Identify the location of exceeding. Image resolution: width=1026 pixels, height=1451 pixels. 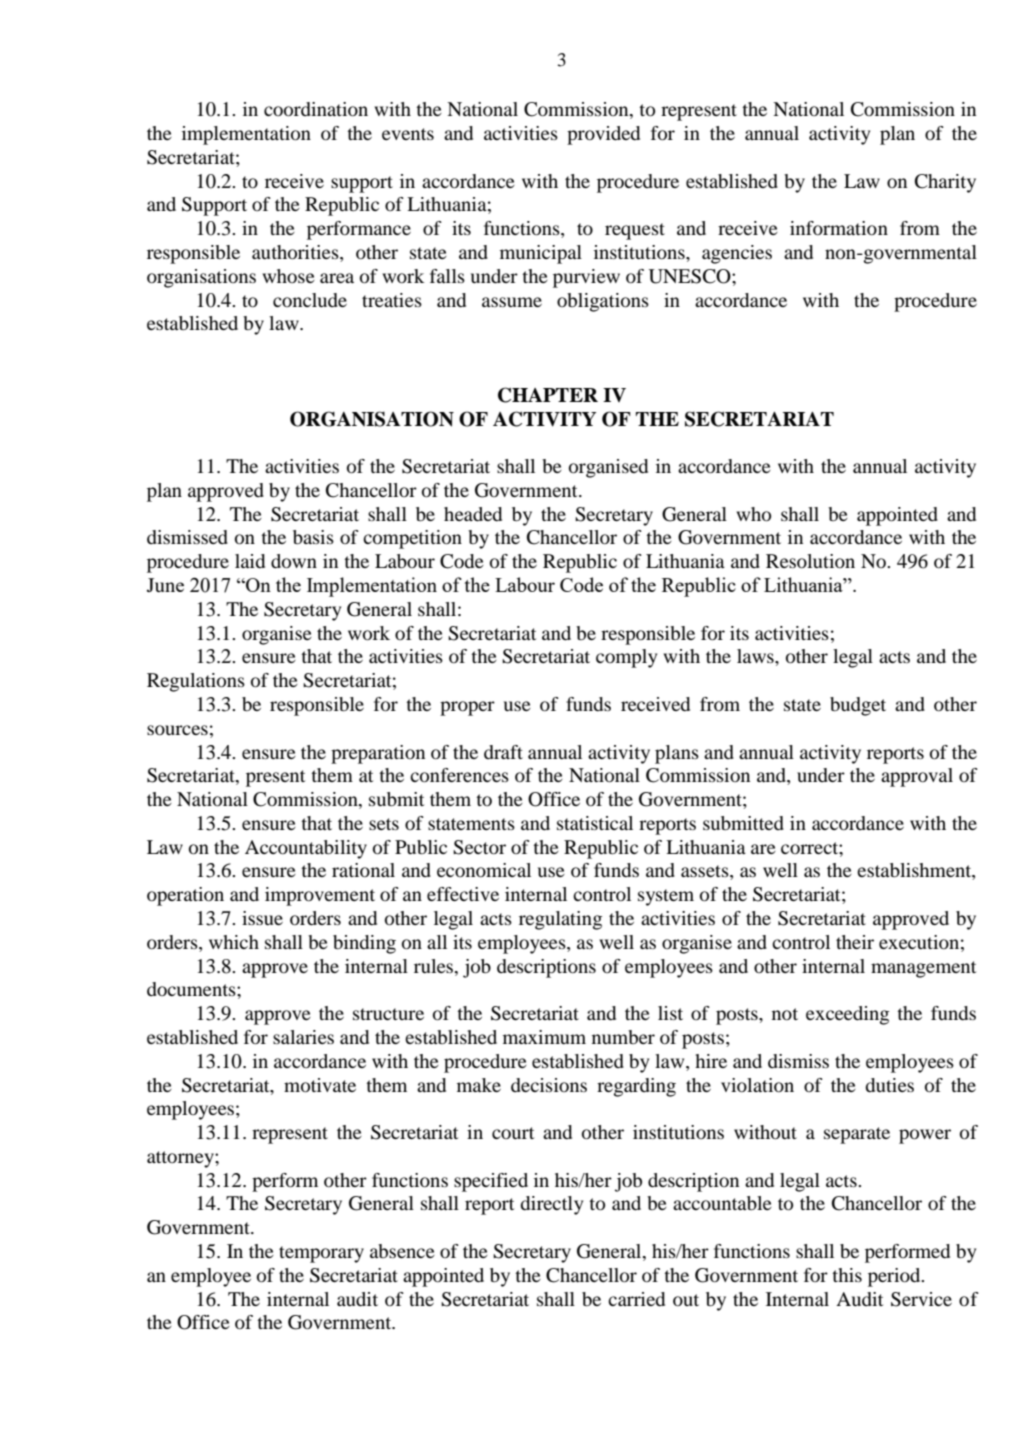
(847, 1015).
